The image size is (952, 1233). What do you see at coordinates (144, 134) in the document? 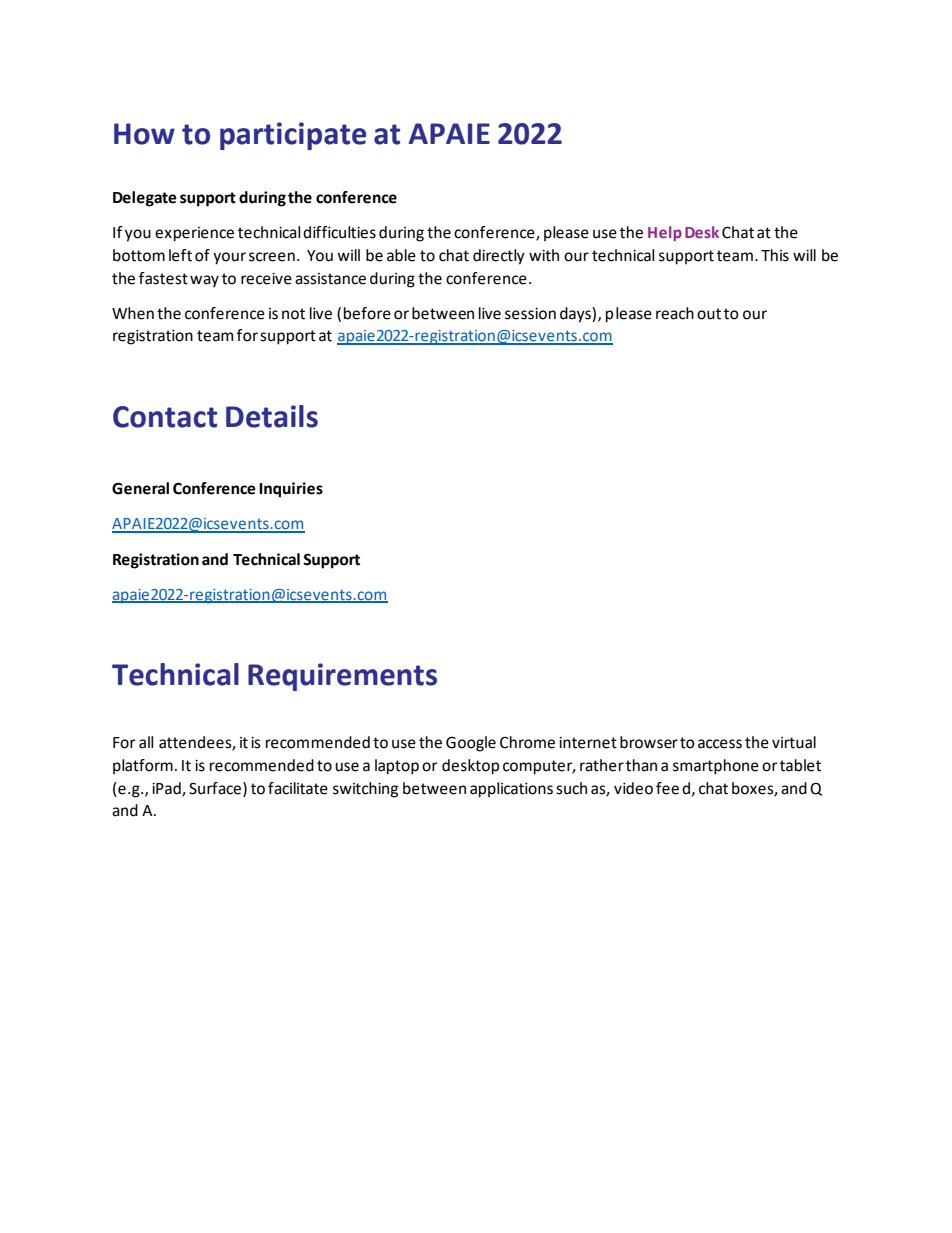
I see `How` at bounding box center [144, 134].
